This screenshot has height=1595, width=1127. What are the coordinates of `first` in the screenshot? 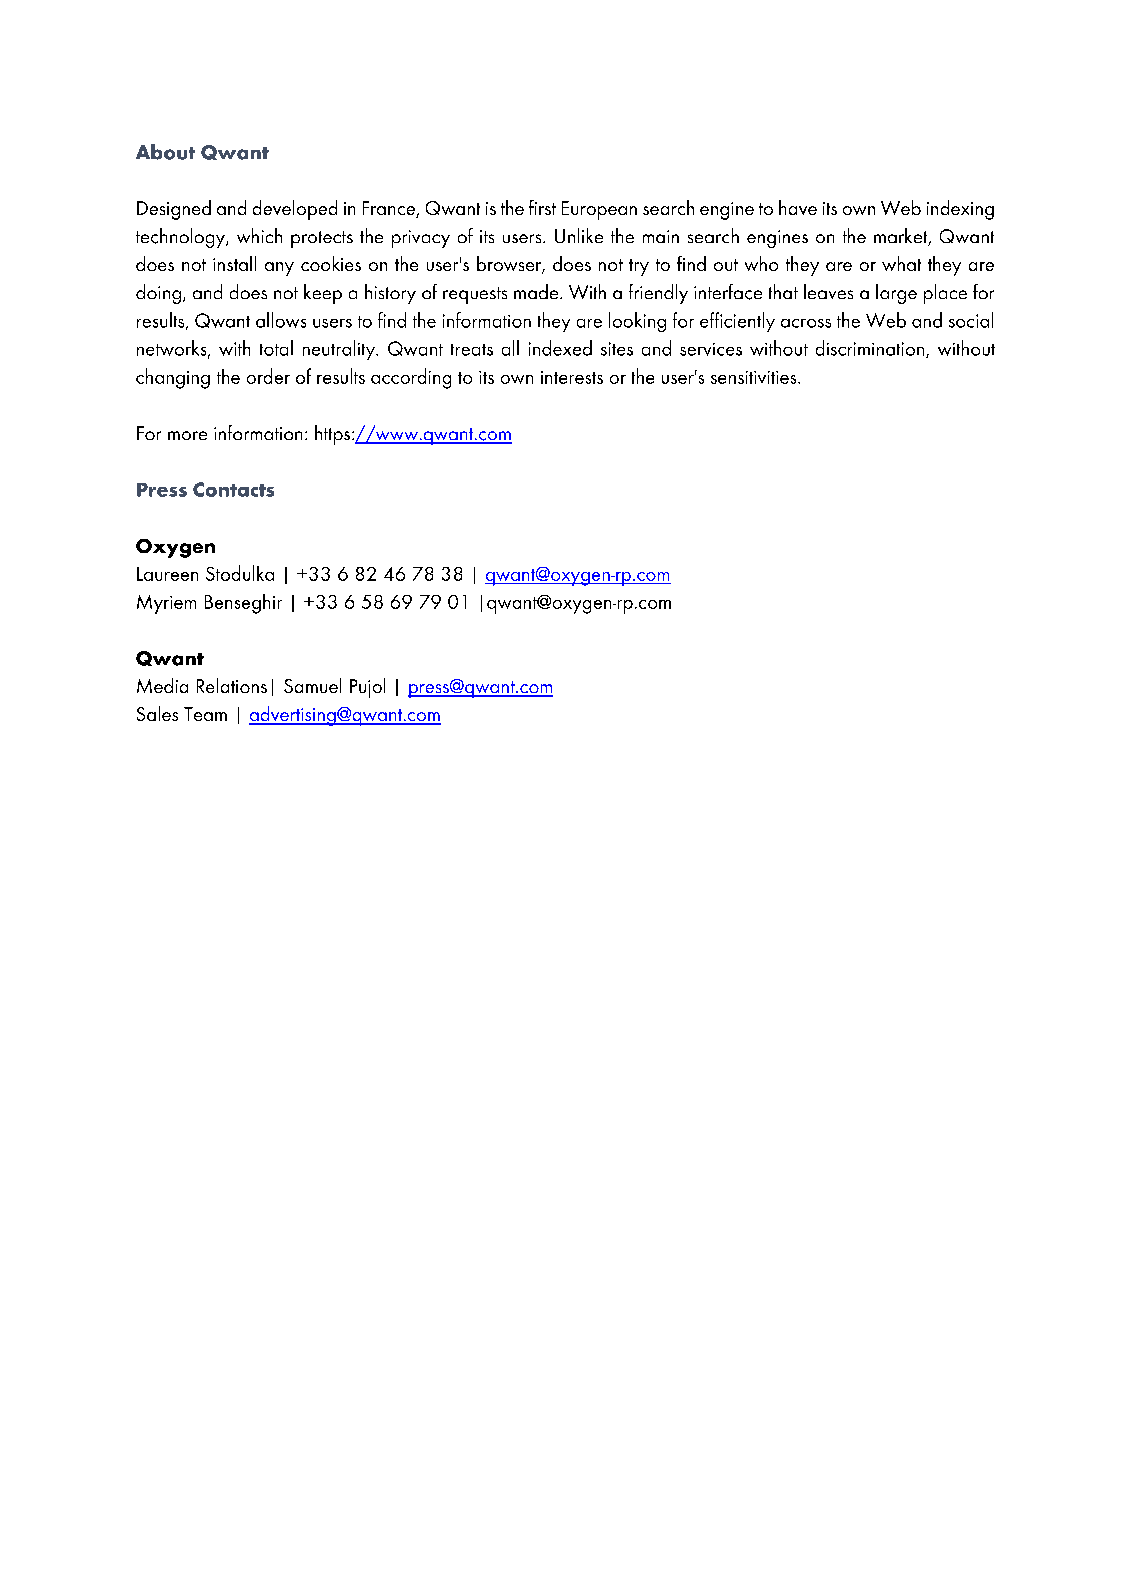 It's located at (542, 207).
